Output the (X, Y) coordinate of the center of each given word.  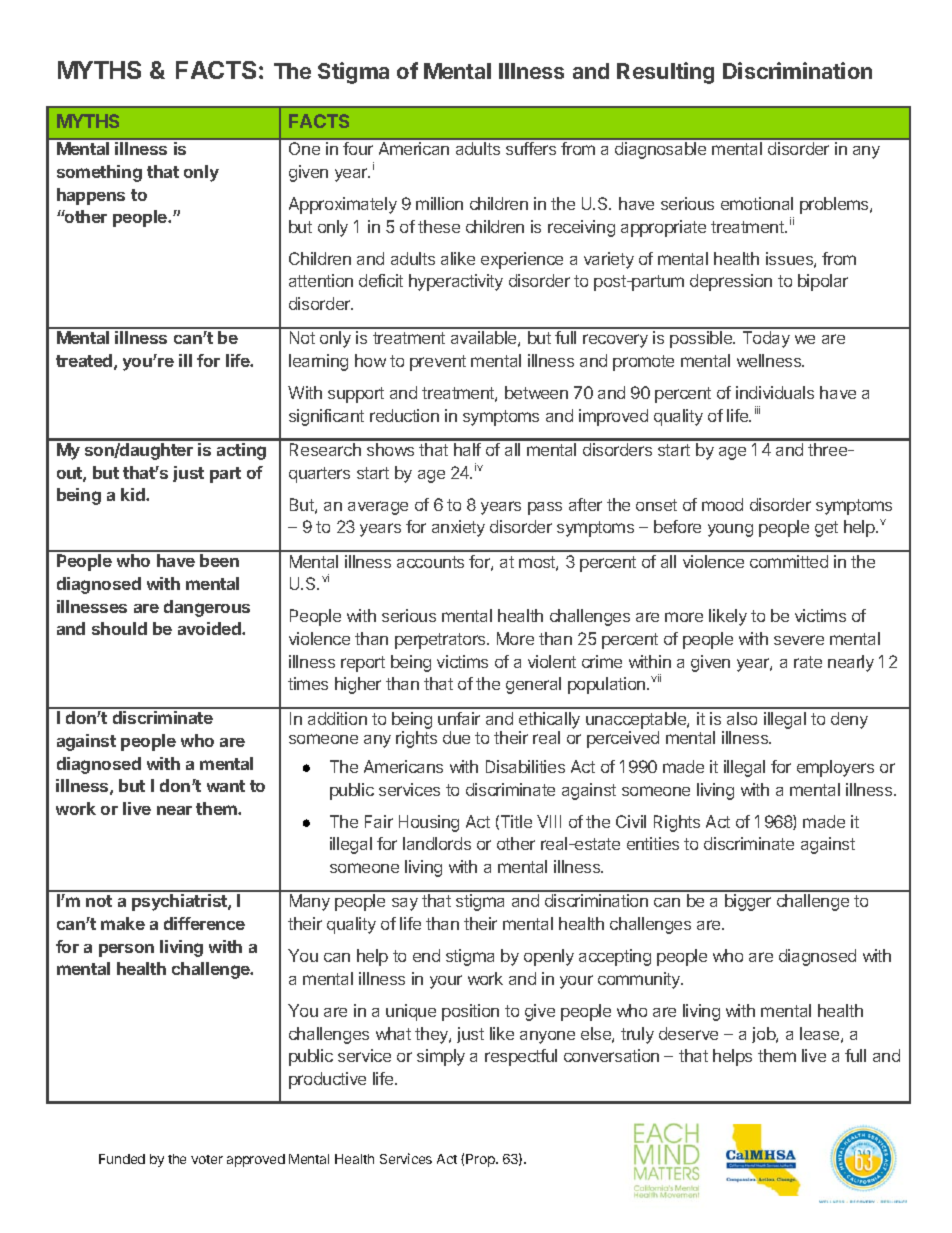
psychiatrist (180, 902)
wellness (770, 360)
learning (318, 362)
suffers (531, 148)
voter (207, 1159)
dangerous (207, 608)
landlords (437, 843)
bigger (748, 902)
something (99, 173)
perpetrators (441, 641)
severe (799, 640)
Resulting (665, 73)
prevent (438, 363)
